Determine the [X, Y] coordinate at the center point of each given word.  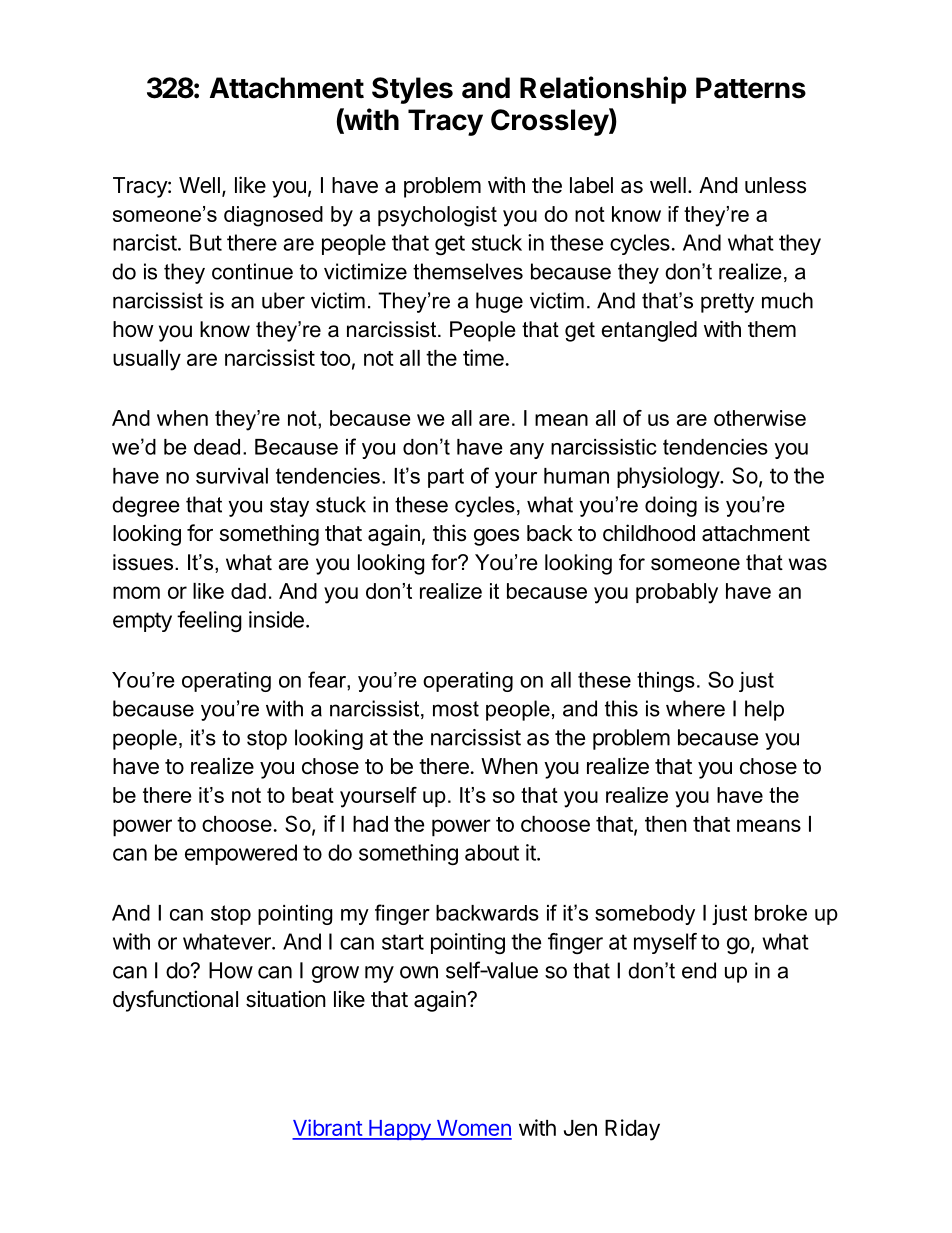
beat [313, 795]
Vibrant [328, 1129]
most [456, 709]
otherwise [760, 418]
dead [217, 447]
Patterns [751, 88]
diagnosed [273, 216]
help [764, 710]
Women [473, 1129]
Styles [412, 90]
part [446, 478]
